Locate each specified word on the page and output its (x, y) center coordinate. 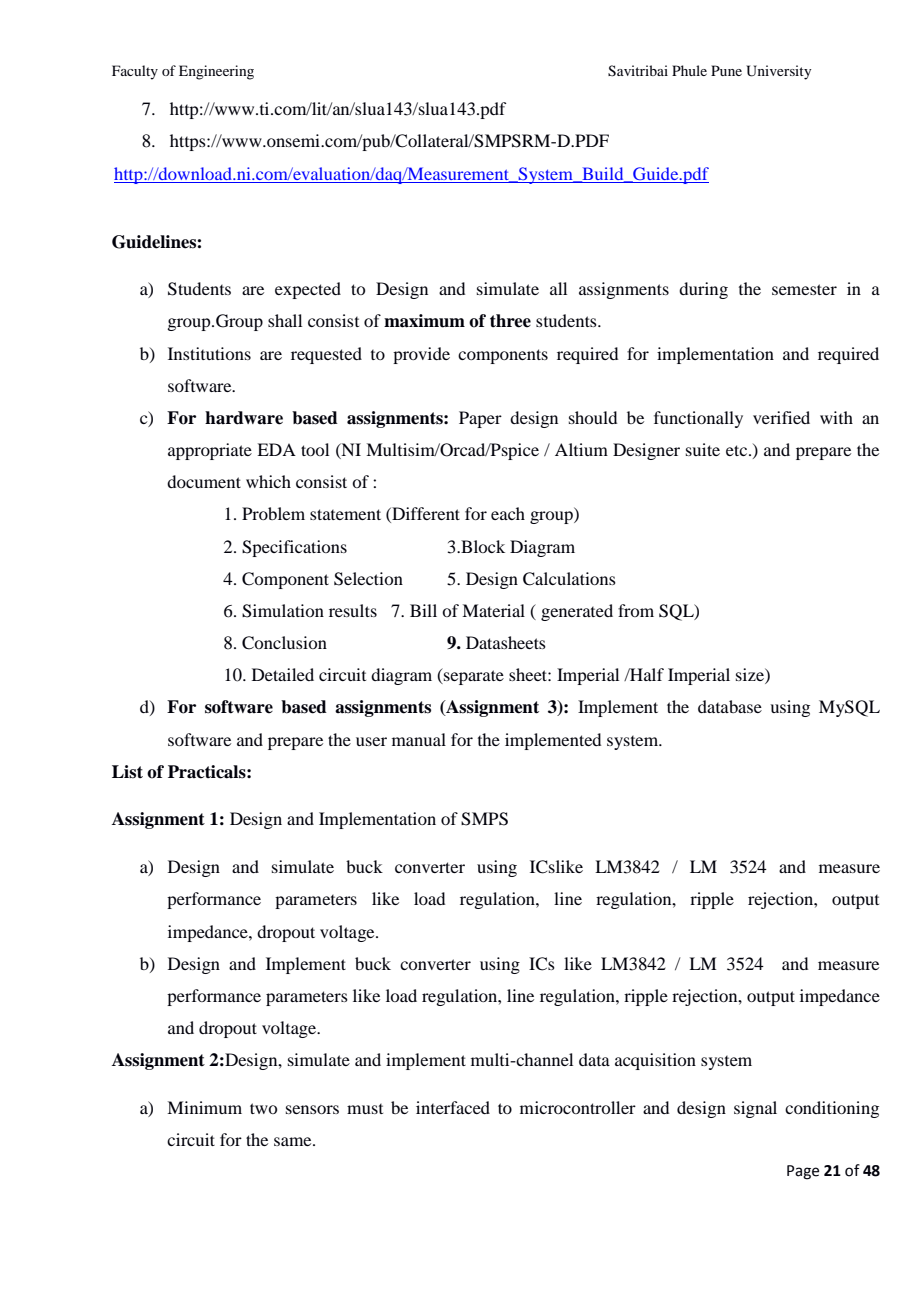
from (636, 610)
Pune (726, 70)
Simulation (283, 611)
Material (493, 610)
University (778, 72)
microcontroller (578, 1107)
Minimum (204, 1107)
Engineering (216, 72)
